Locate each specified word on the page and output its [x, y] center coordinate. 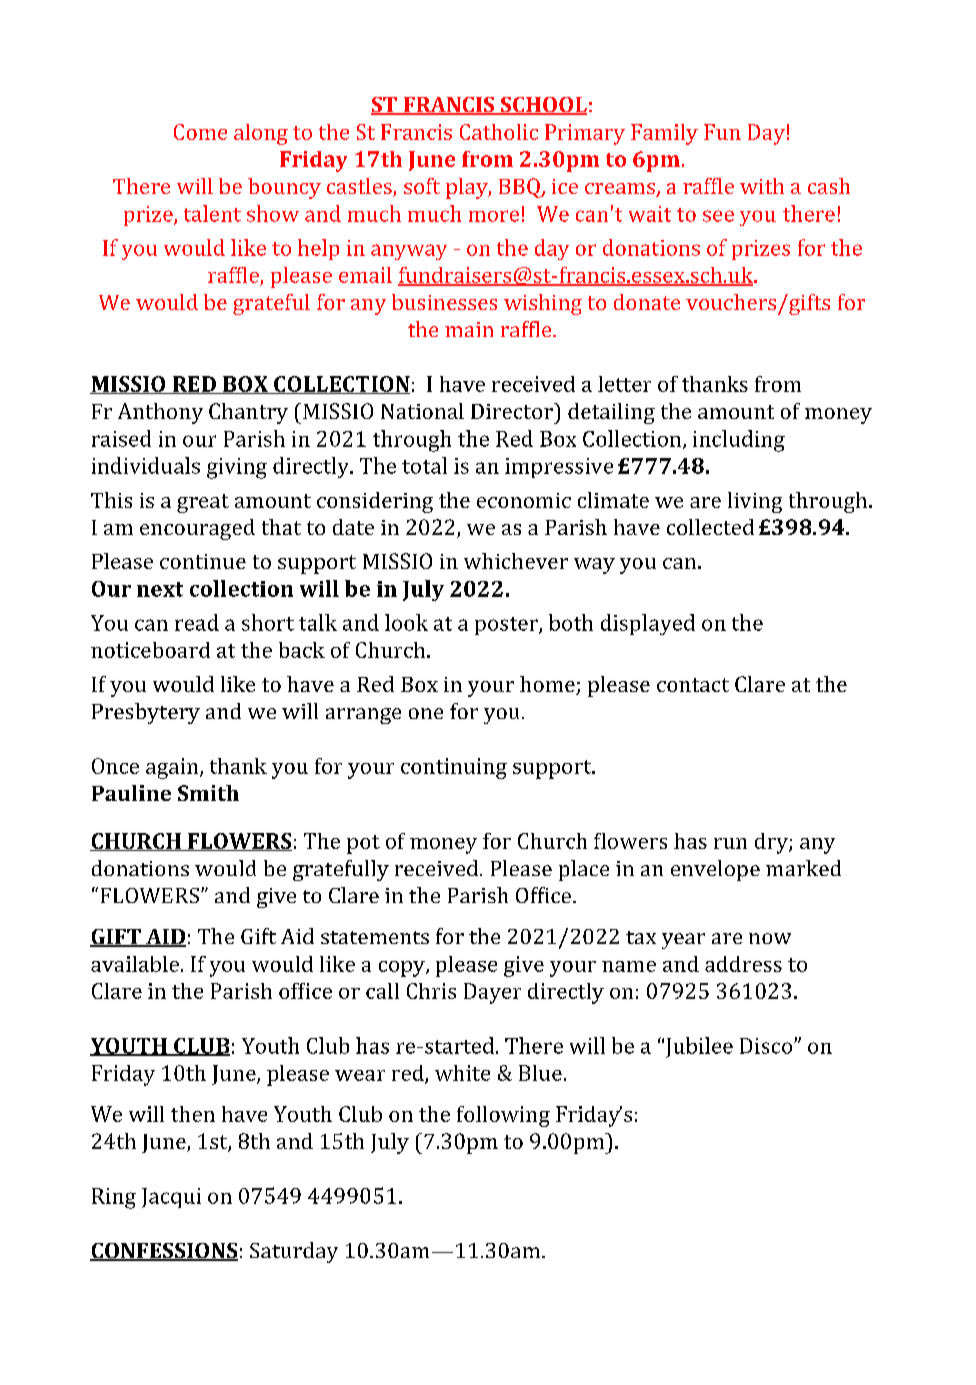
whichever [516, 561]
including [739, 441]
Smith [208, 793]
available [135, 964]
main [469, 329]
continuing [454, 768]
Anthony [160, 413]
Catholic [499, 132]
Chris [431, 991]
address [743, 964]
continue [203, 561]
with [762, 186]
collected [710, 527]
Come [200, 132]
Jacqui [171, 1198]
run [730, 843]
